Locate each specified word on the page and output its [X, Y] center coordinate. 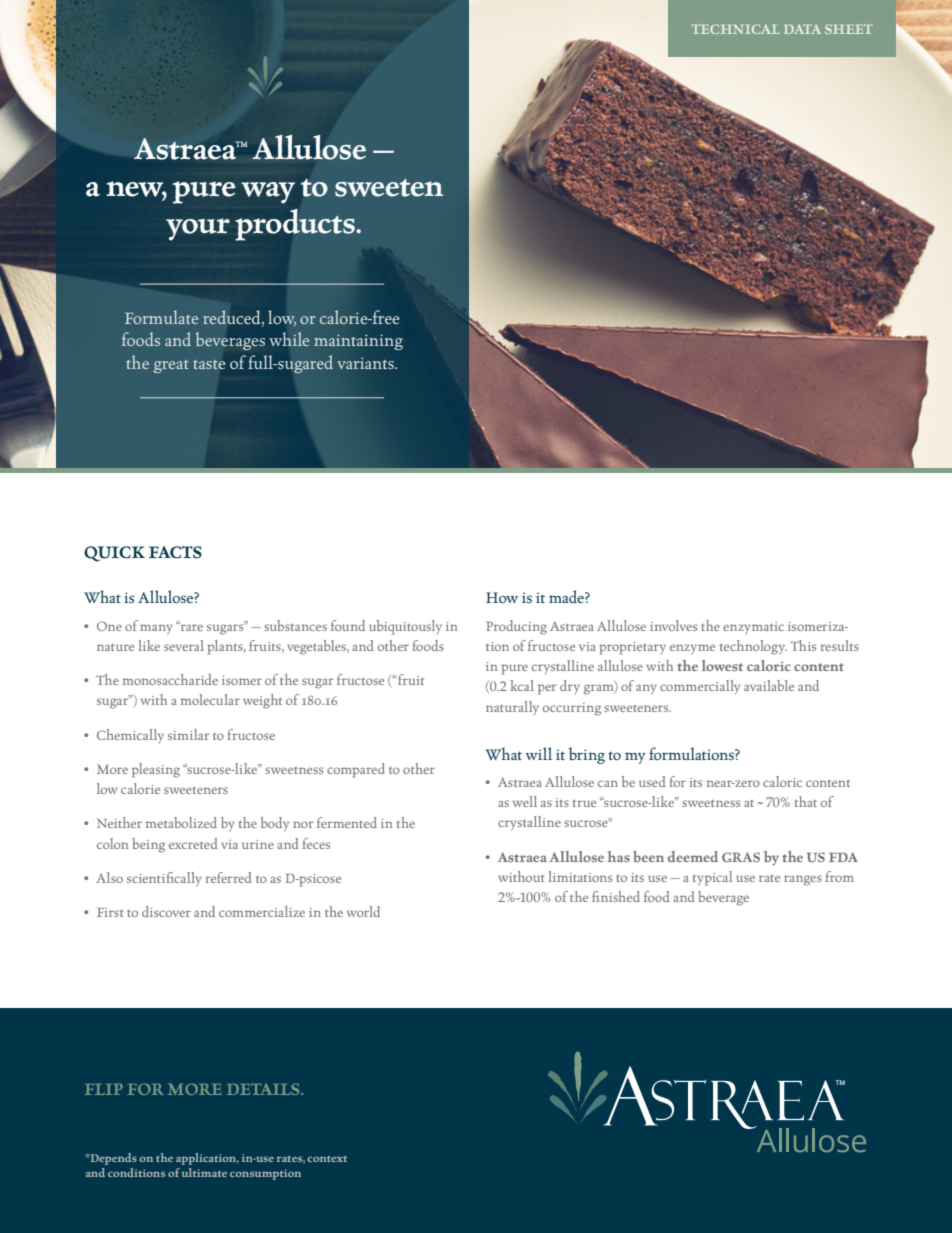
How [502, 597]
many [156, 629]
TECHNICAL [736, 29]
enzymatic [753, 628]
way [268, 193]
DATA [802, 29]
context [327, 1159]
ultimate [204, 1172]
